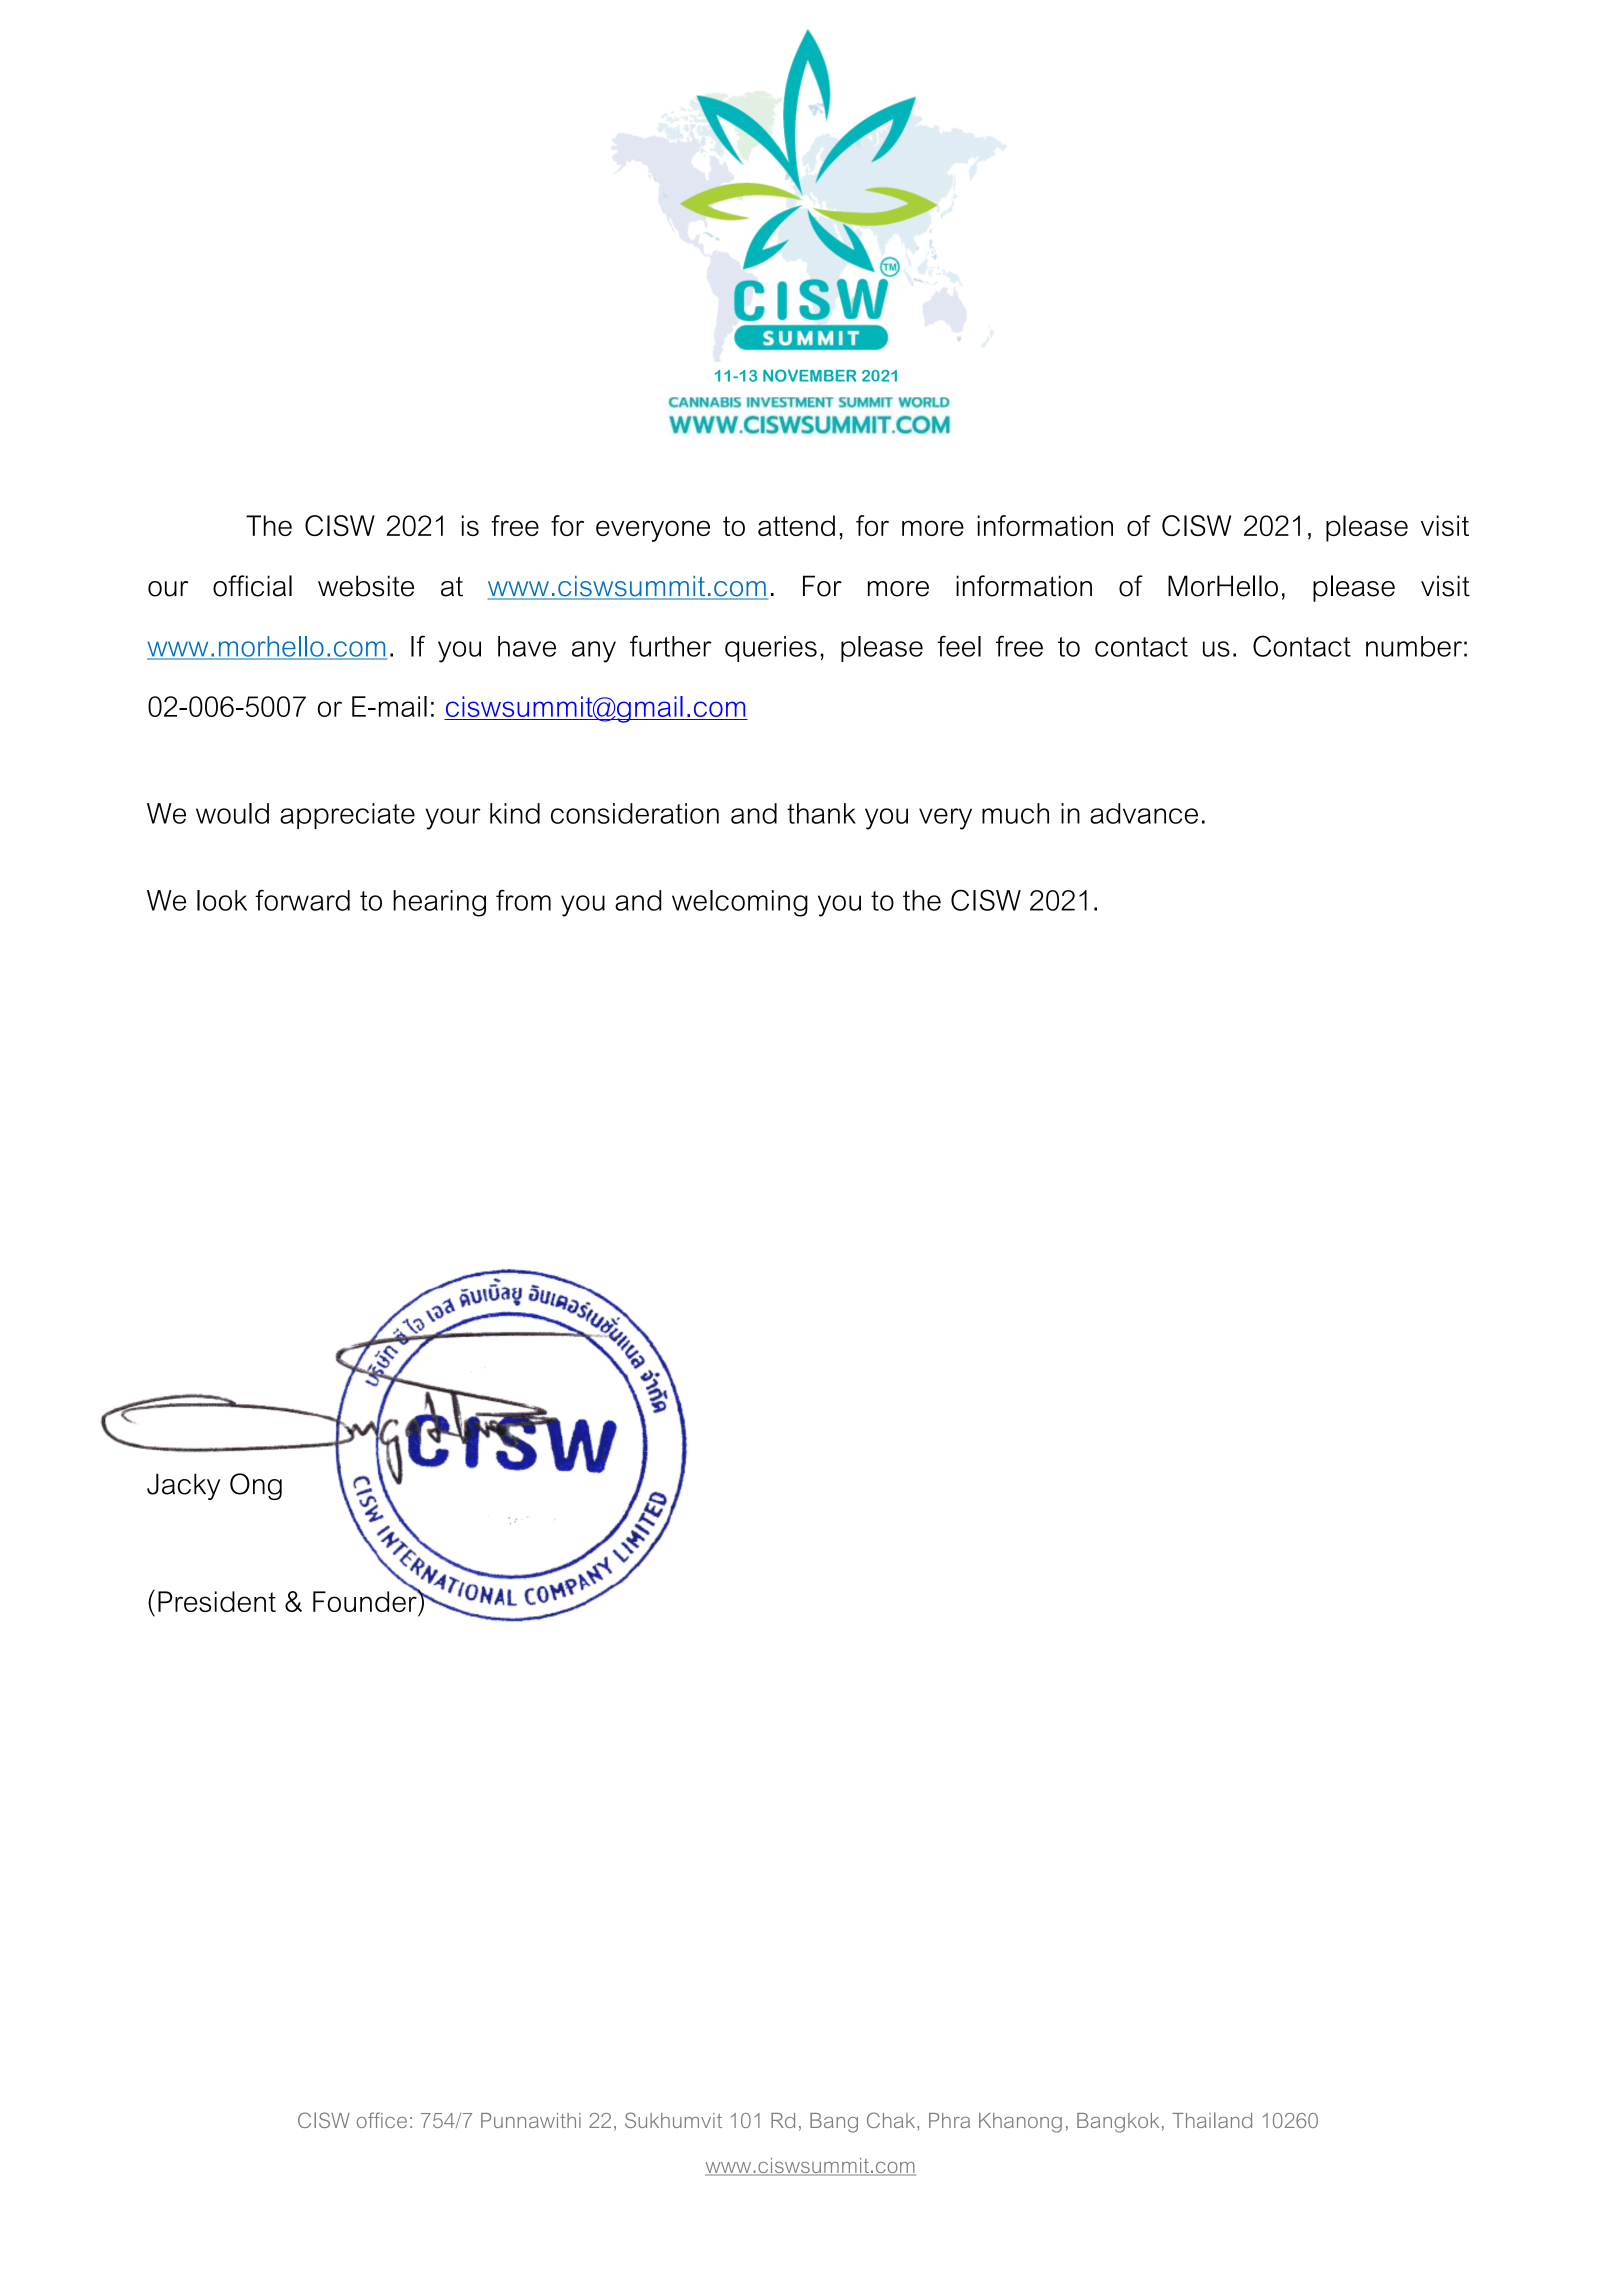 This screenshot has width=1616, height=2285. What do you see at coordinates (217, 1601) in the screenshot?
I see `President` at bounding box center [217, 1601].
